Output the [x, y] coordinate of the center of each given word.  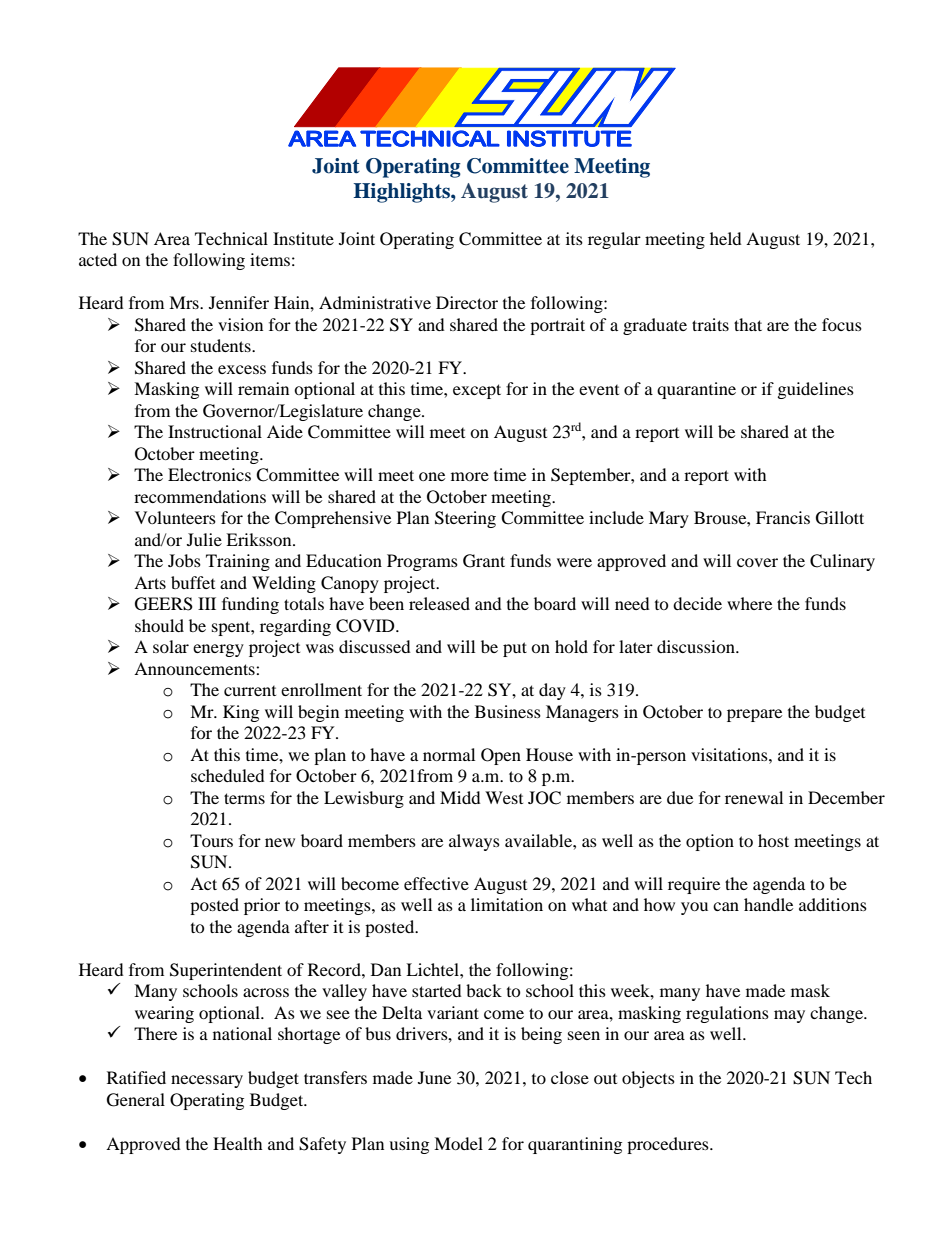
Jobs [184, 560]
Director [467, 302]
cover [757, 562]
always [474, 842]
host [773, 840]
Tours [211, 840]
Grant [484, 561]
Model [458, 1143]
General [136, 1100]
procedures [669, 1145]
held [726, 238]
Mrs [185, 302]
